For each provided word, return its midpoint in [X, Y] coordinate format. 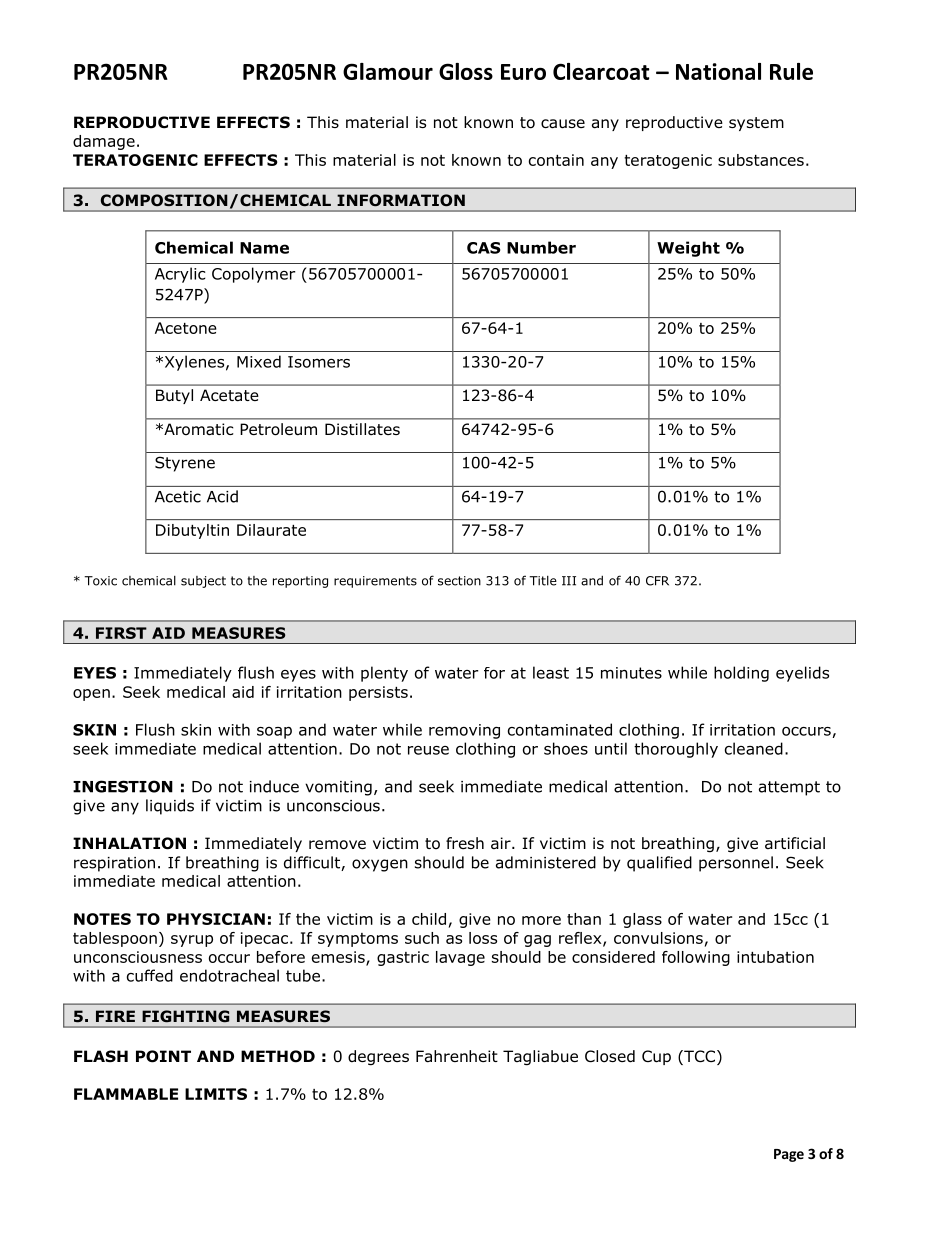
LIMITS [216, 1094]
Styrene [185, 464]
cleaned [754, 748]
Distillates [362, 429]
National [718, 71]
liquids [170, 807]
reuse [428, 750]
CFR [657, 581]
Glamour [388, 71]
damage [104, 142]
